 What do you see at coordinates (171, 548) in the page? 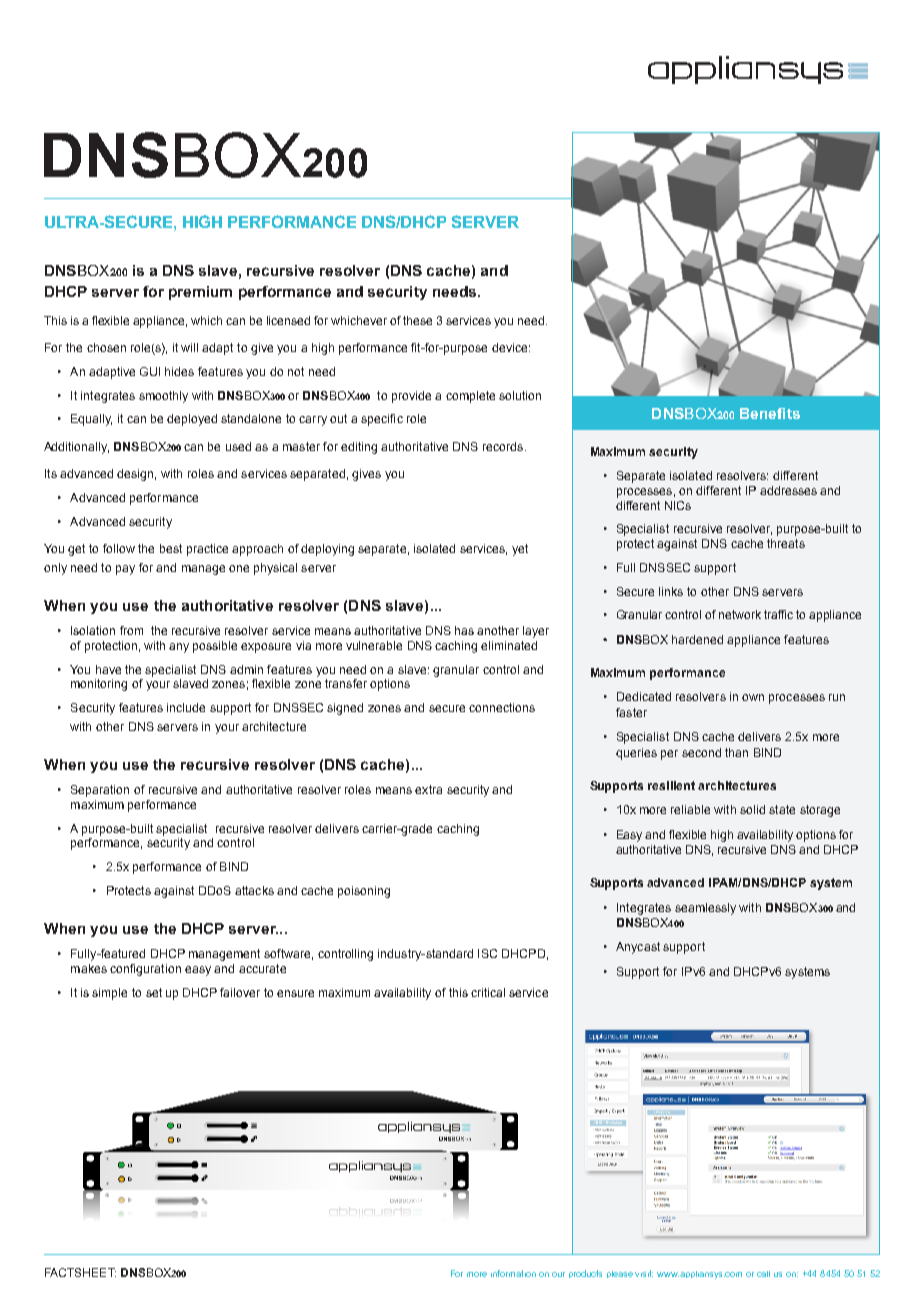
I see `best` at bounding box center [171, 548].
